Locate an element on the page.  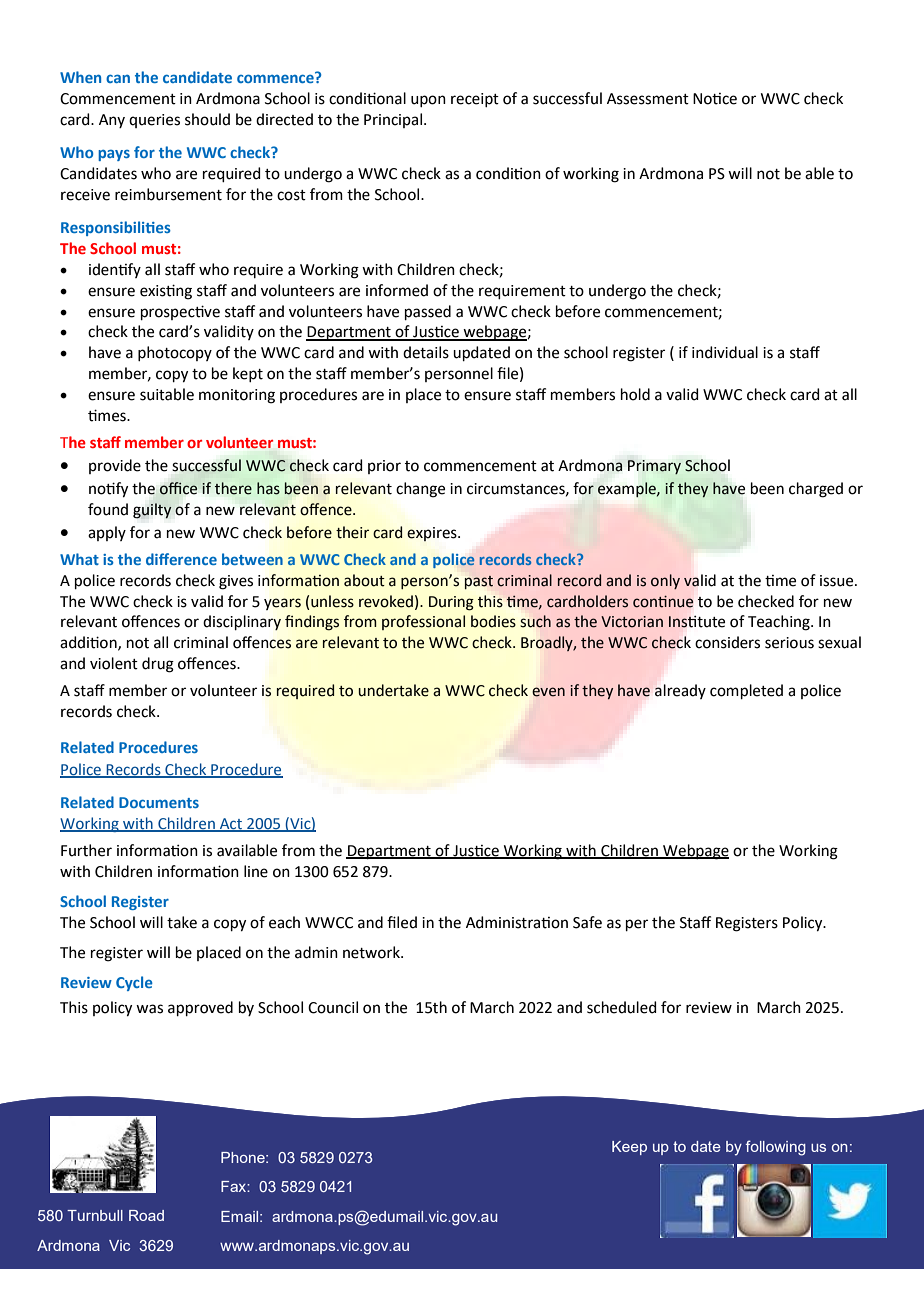
completed is located at coordinates (746, 691).
